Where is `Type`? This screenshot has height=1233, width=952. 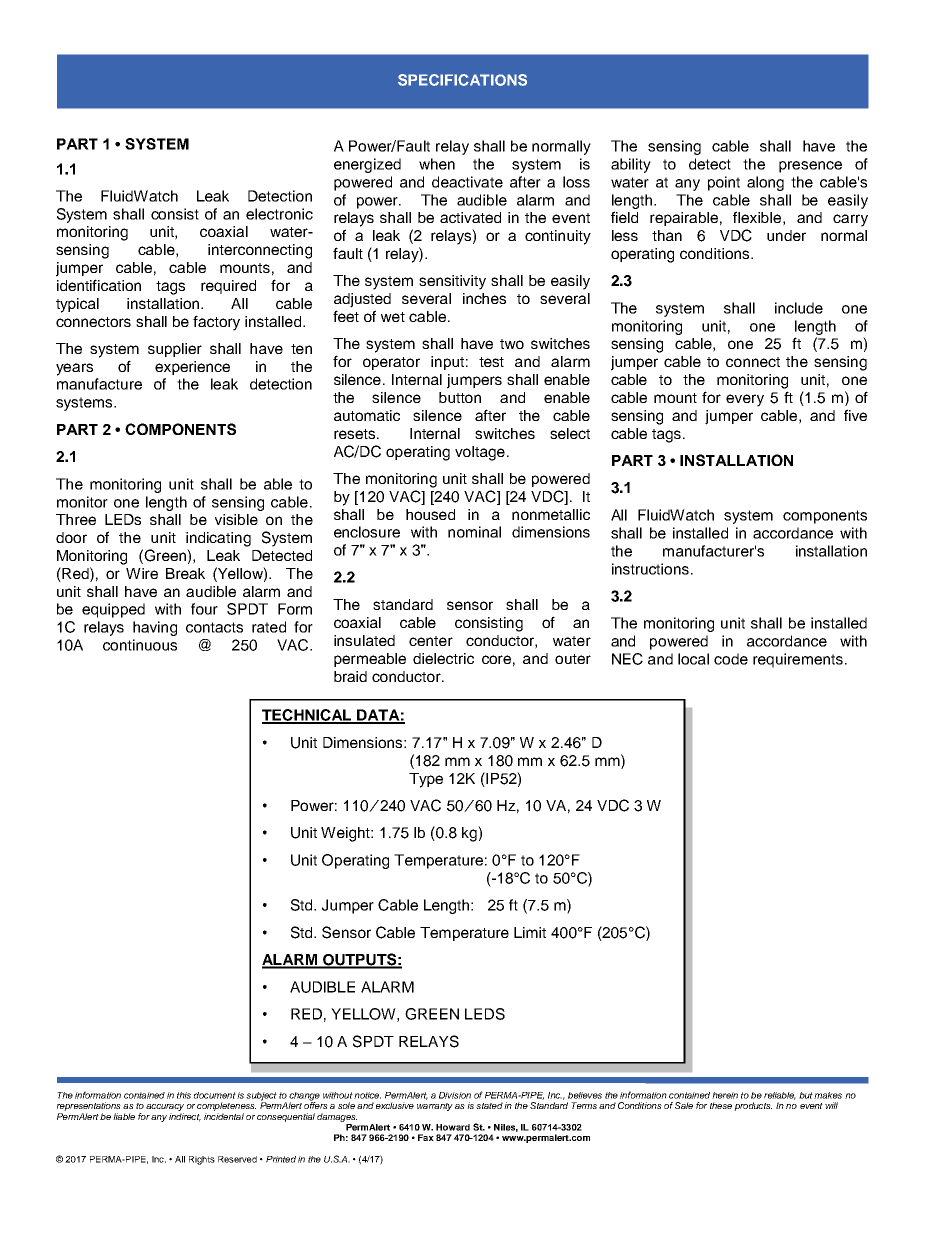
Type is located at coordinates (426, 780).
